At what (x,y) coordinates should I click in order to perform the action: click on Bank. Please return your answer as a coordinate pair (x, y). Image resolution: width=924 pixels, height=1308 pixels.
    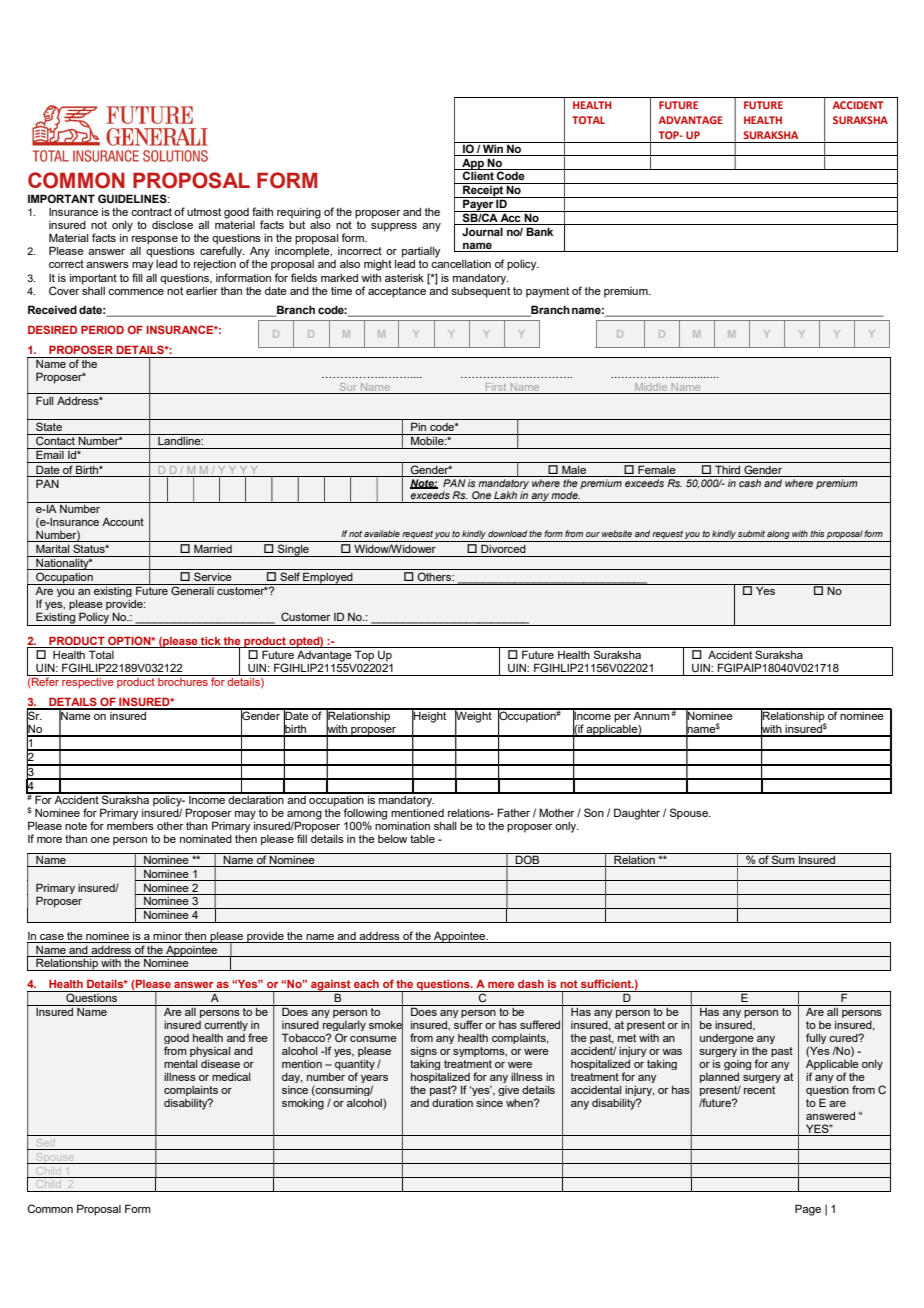
    Looking at the image, I should click on (539, 231).
